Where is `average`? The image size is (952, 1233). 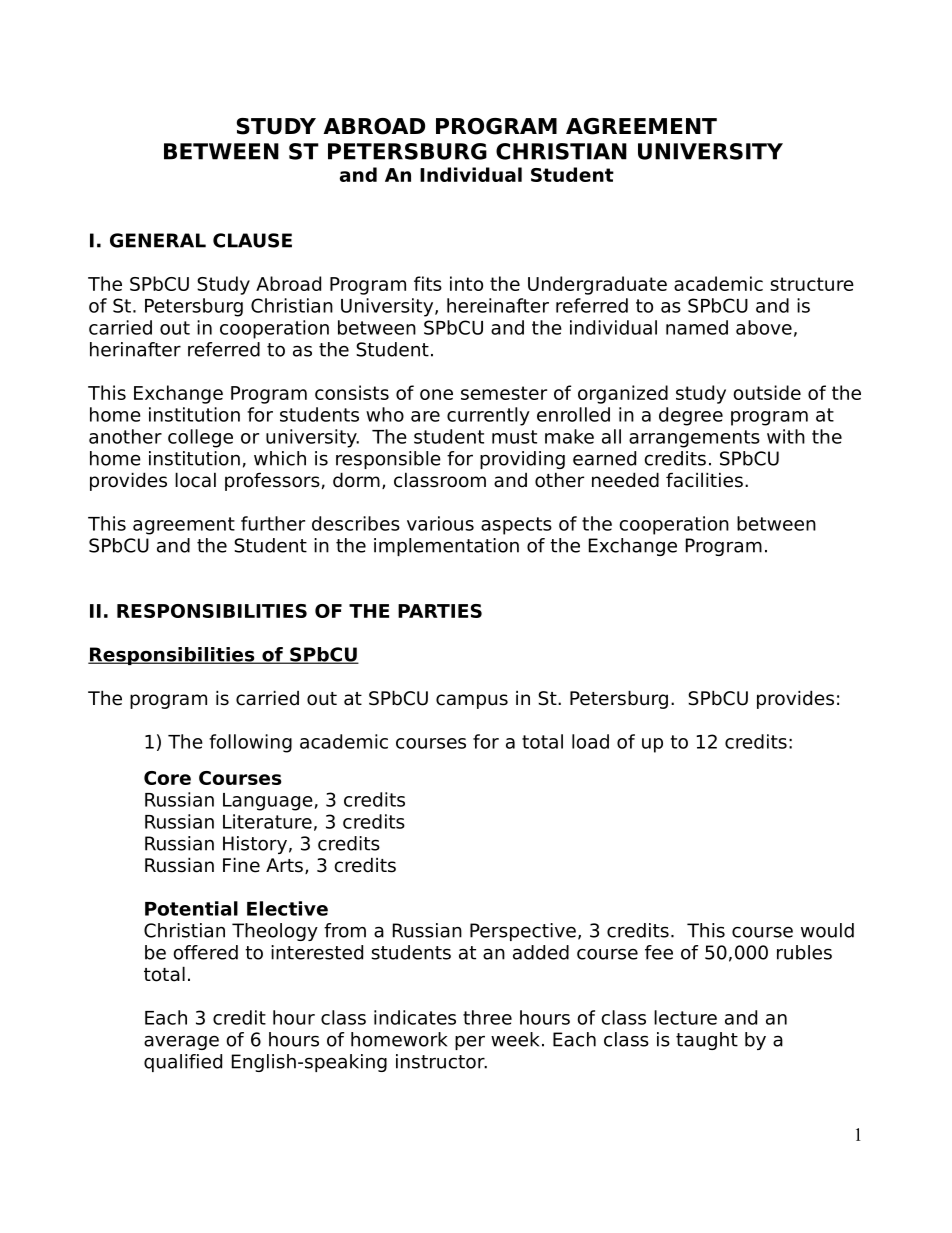 average is located at coordinates (181, 1042).
